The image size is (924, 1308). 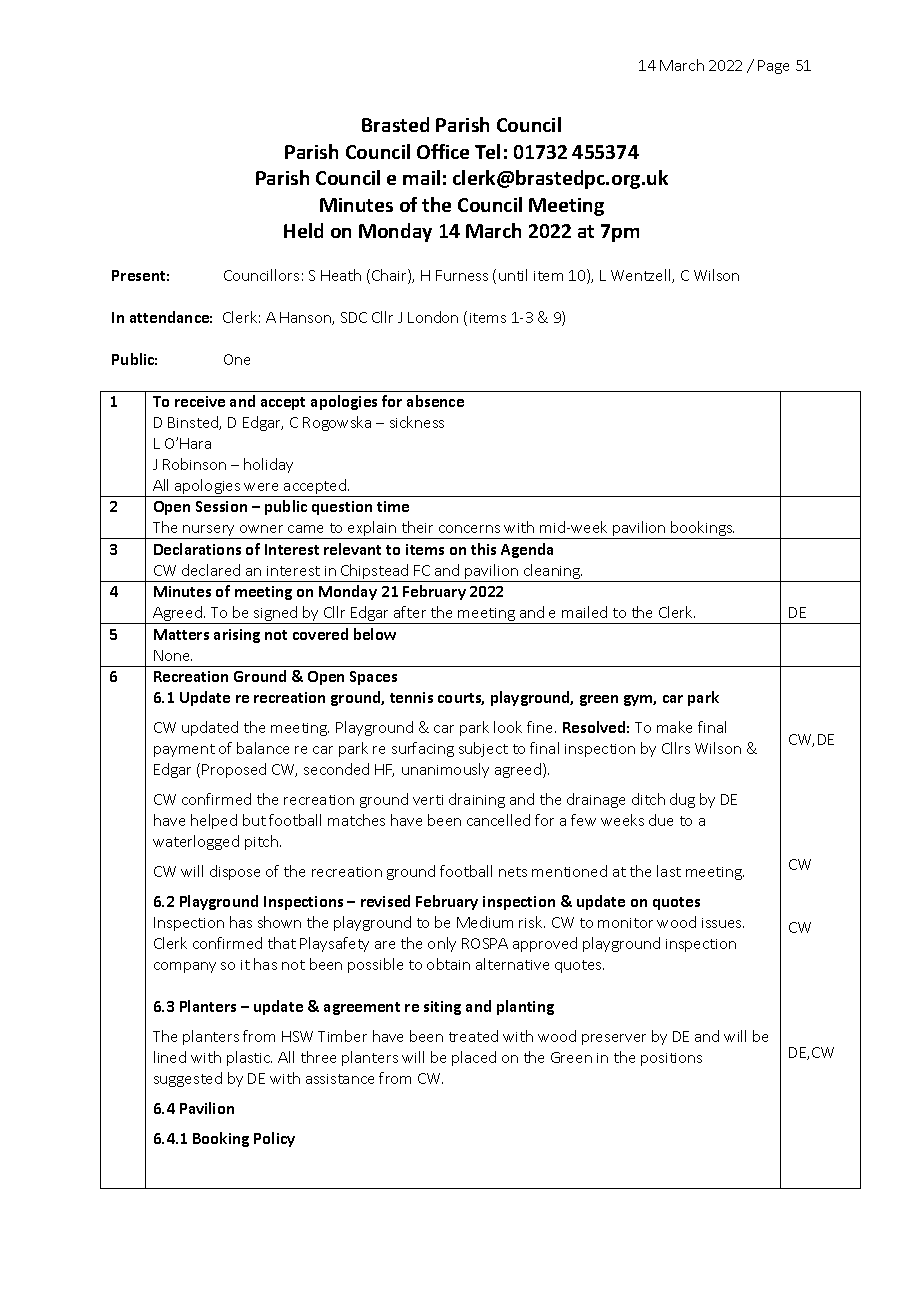 I want to click on Held, so click(x=303, y=230).
